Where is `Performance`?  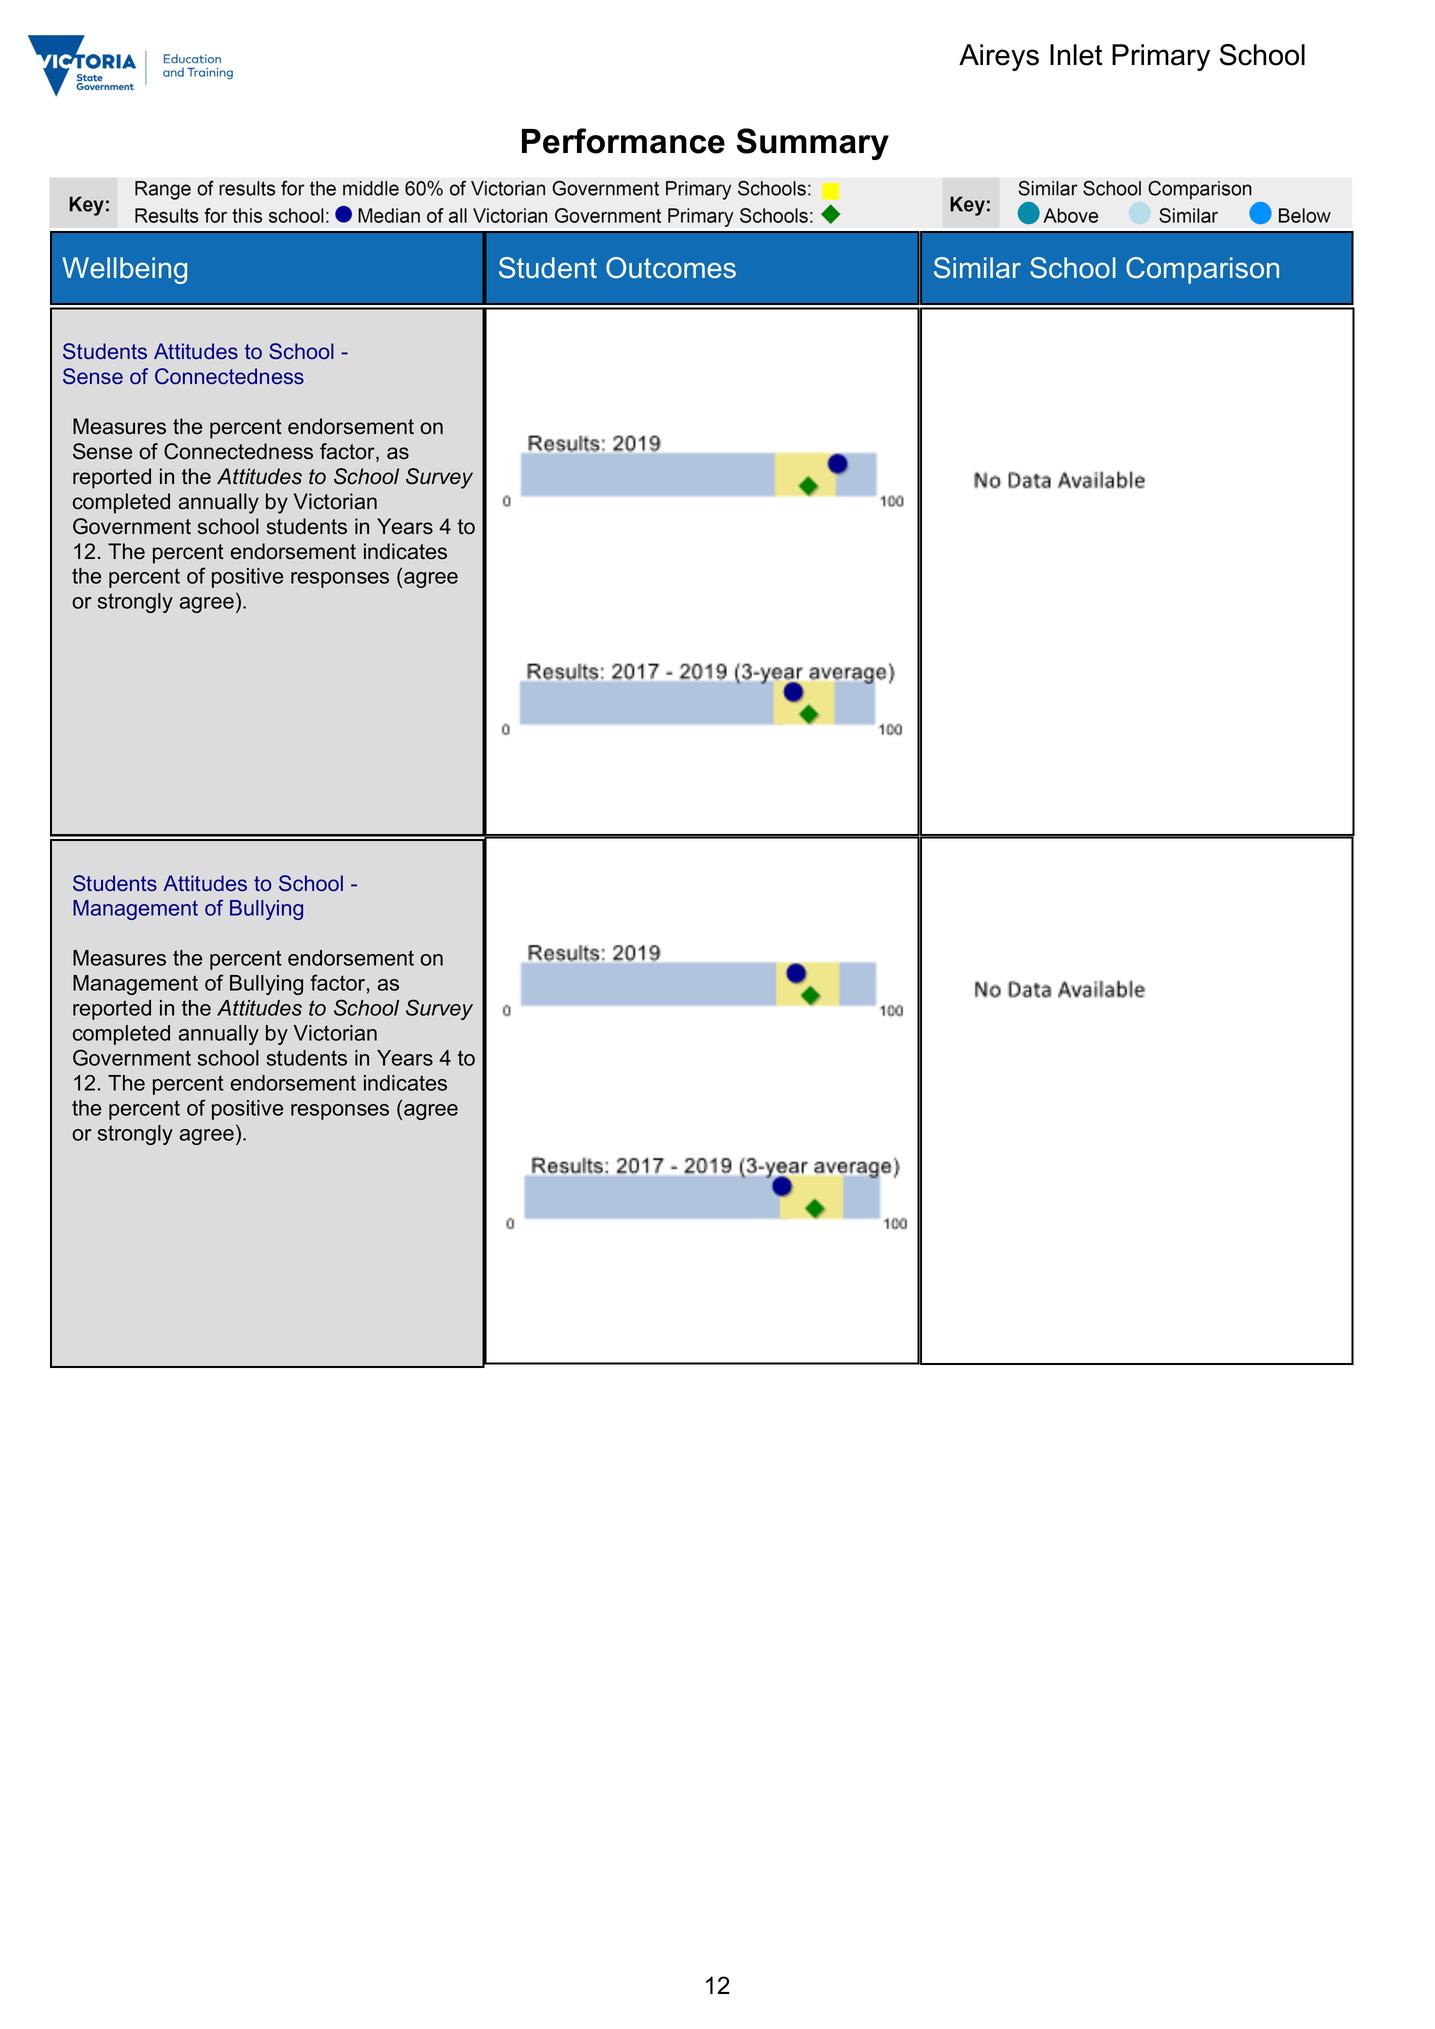 Performance is located at coordinates (623, 141).
